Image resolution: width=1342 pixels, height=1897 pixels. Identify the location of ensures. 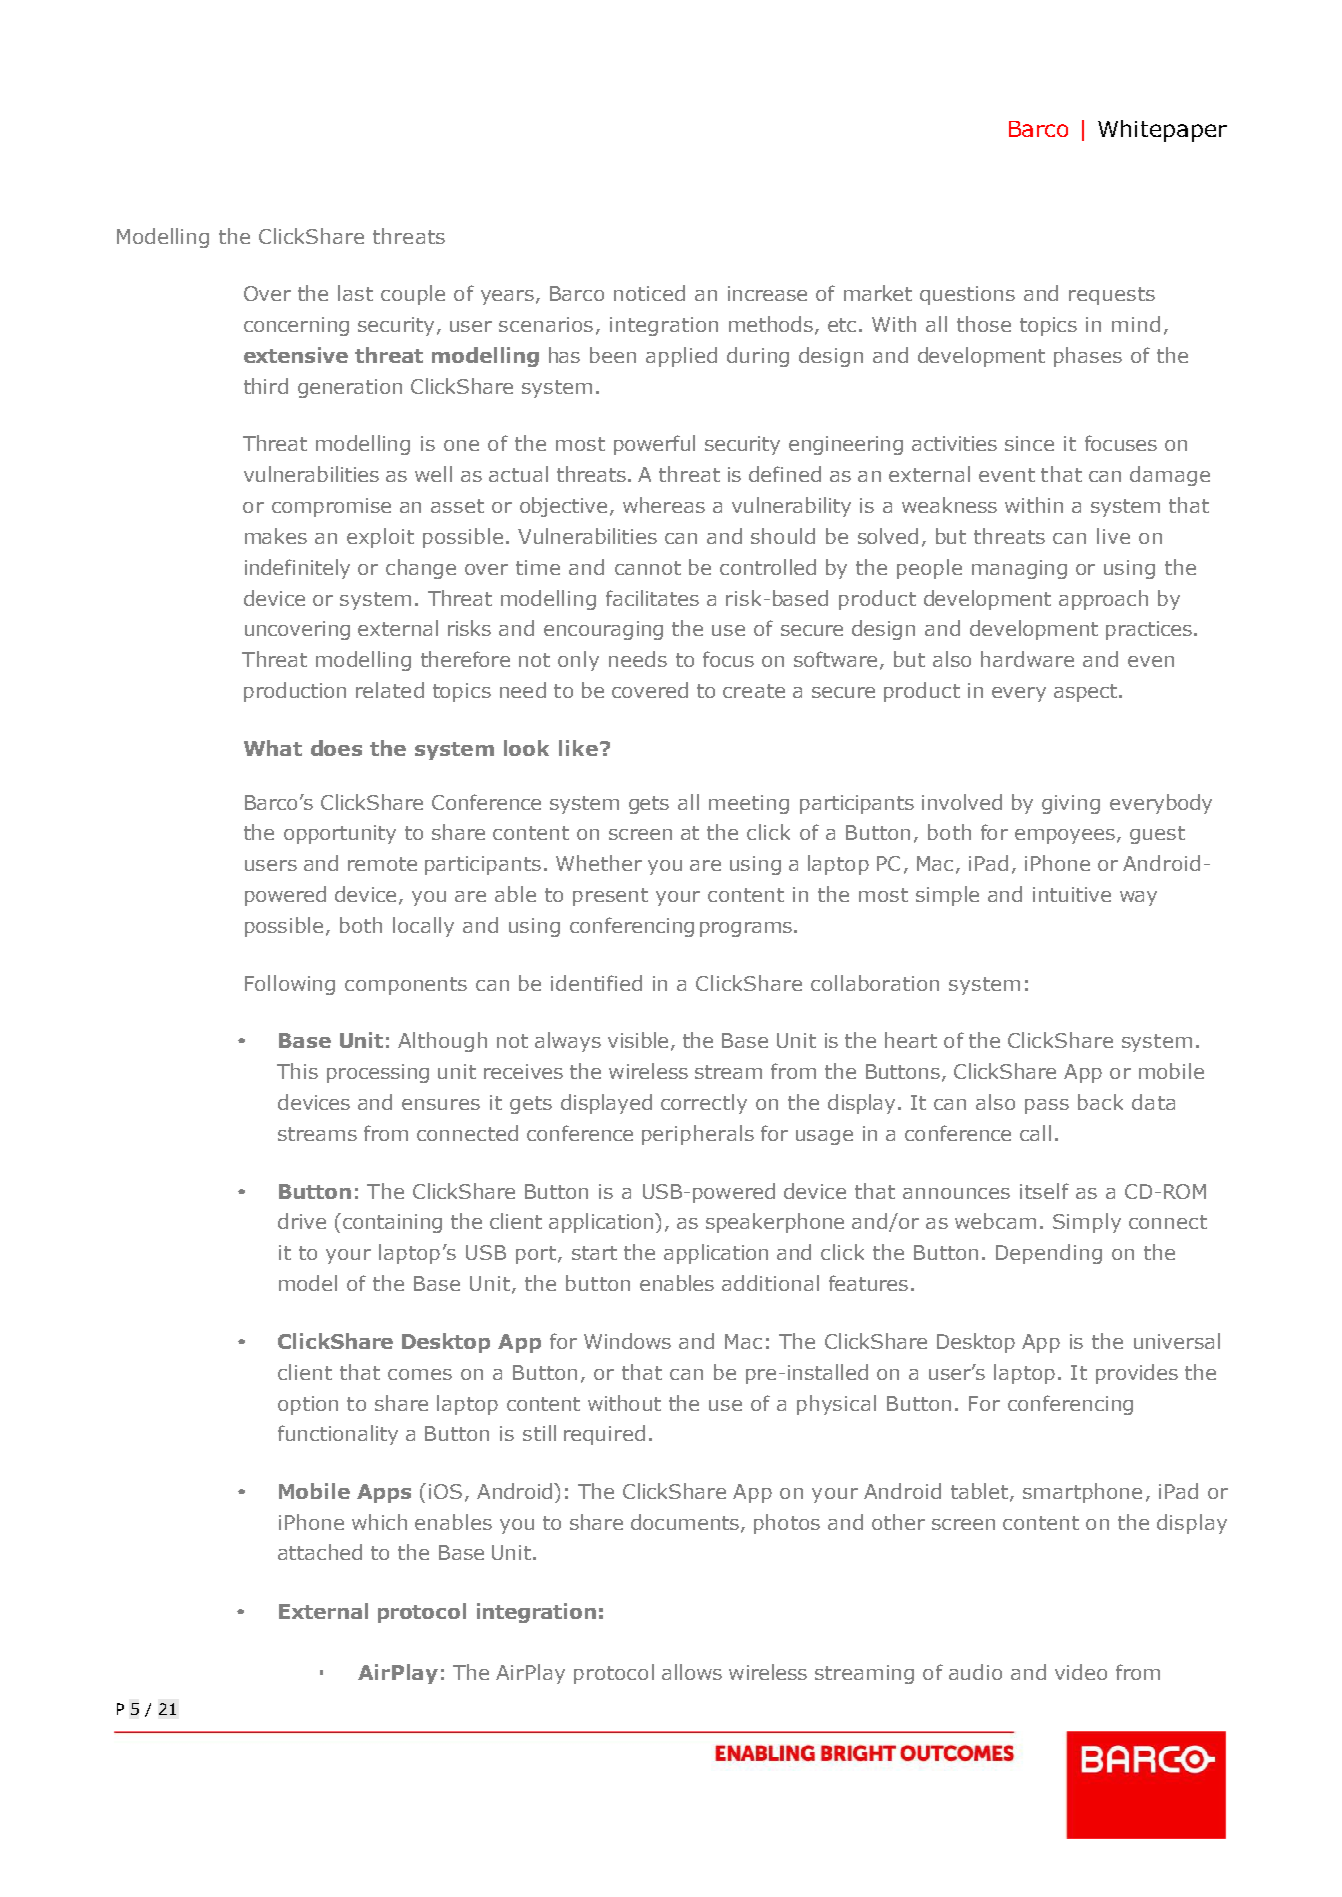
(441, 1104).
